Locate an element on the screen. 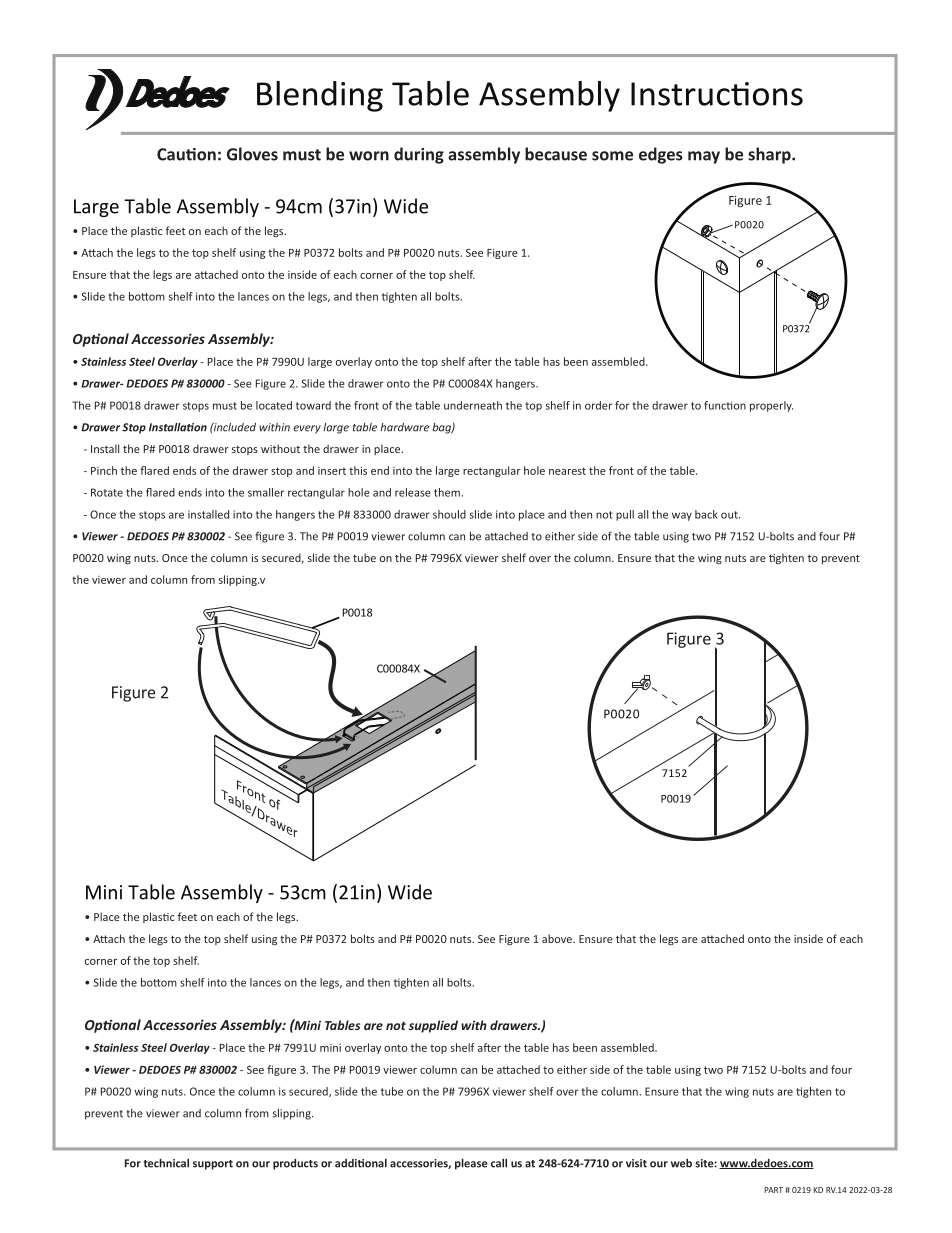 Image resolution: width=952 pixels, height=1233 pixels. way is located at coordinates (682, 516).
